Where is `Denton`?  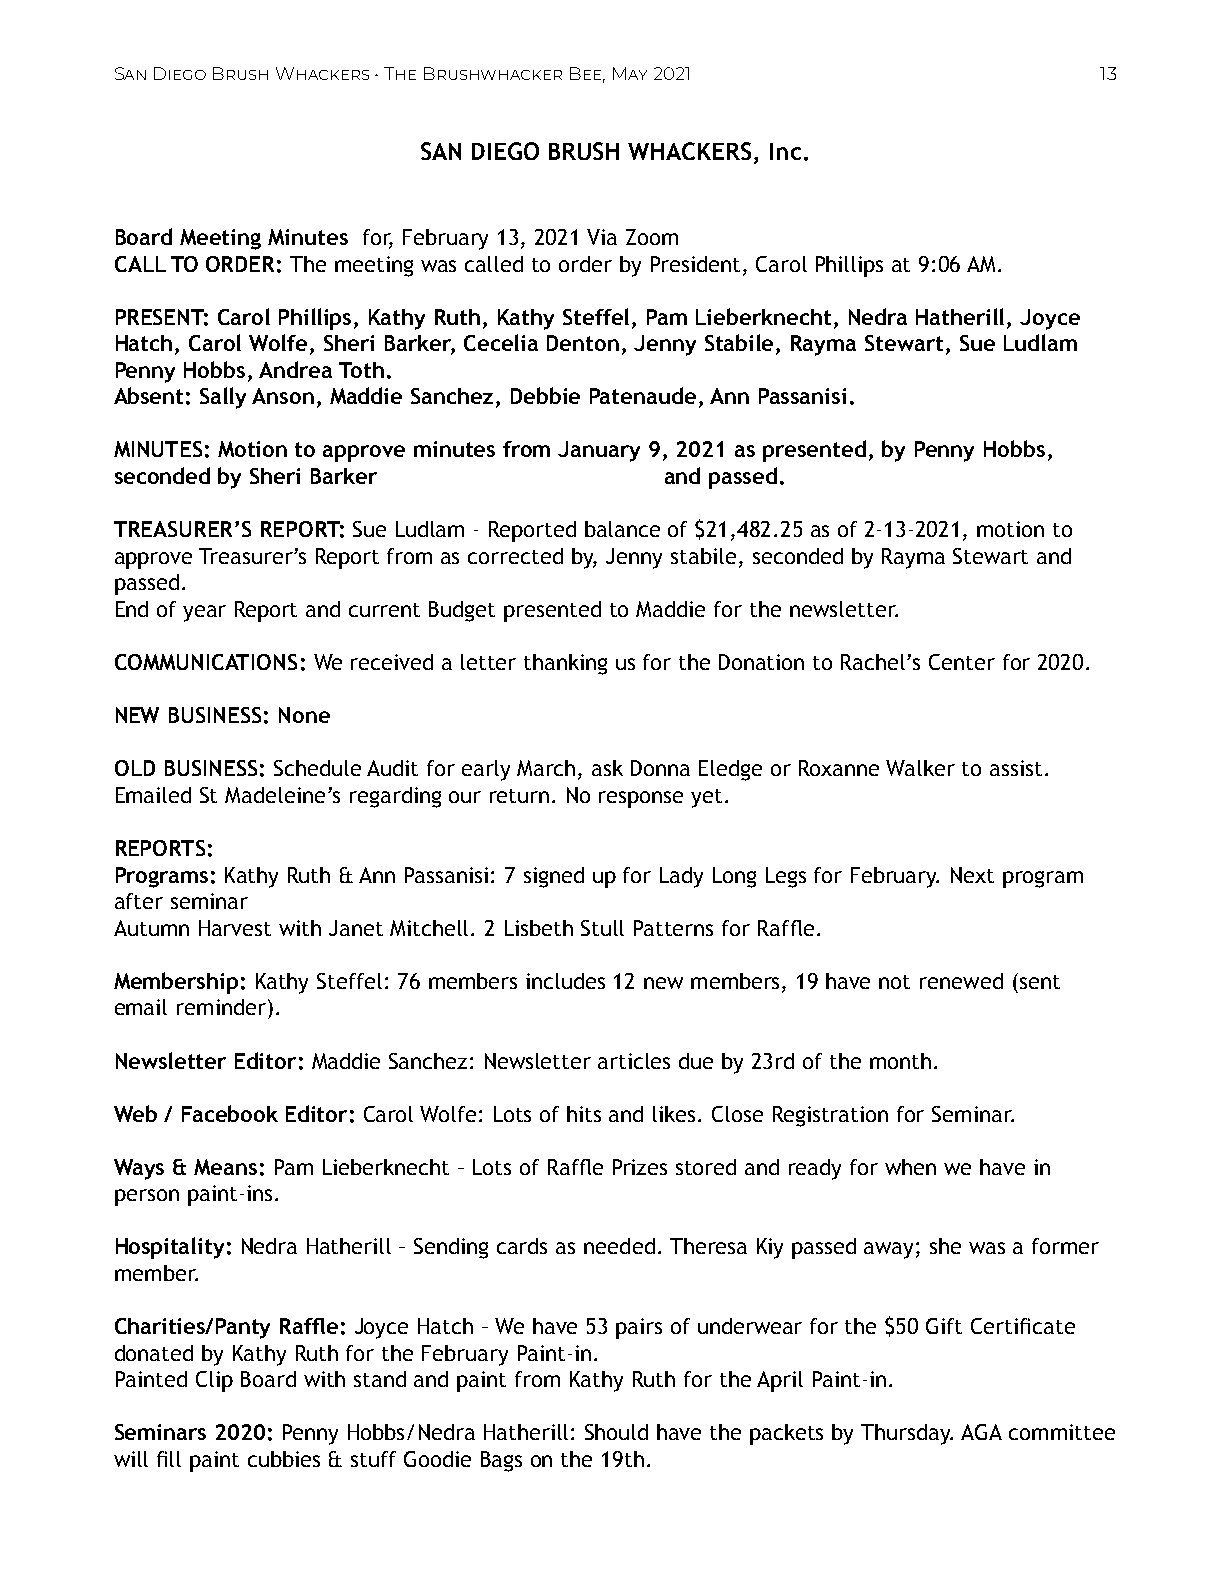 Denton is located at coordinates (583, 343).
